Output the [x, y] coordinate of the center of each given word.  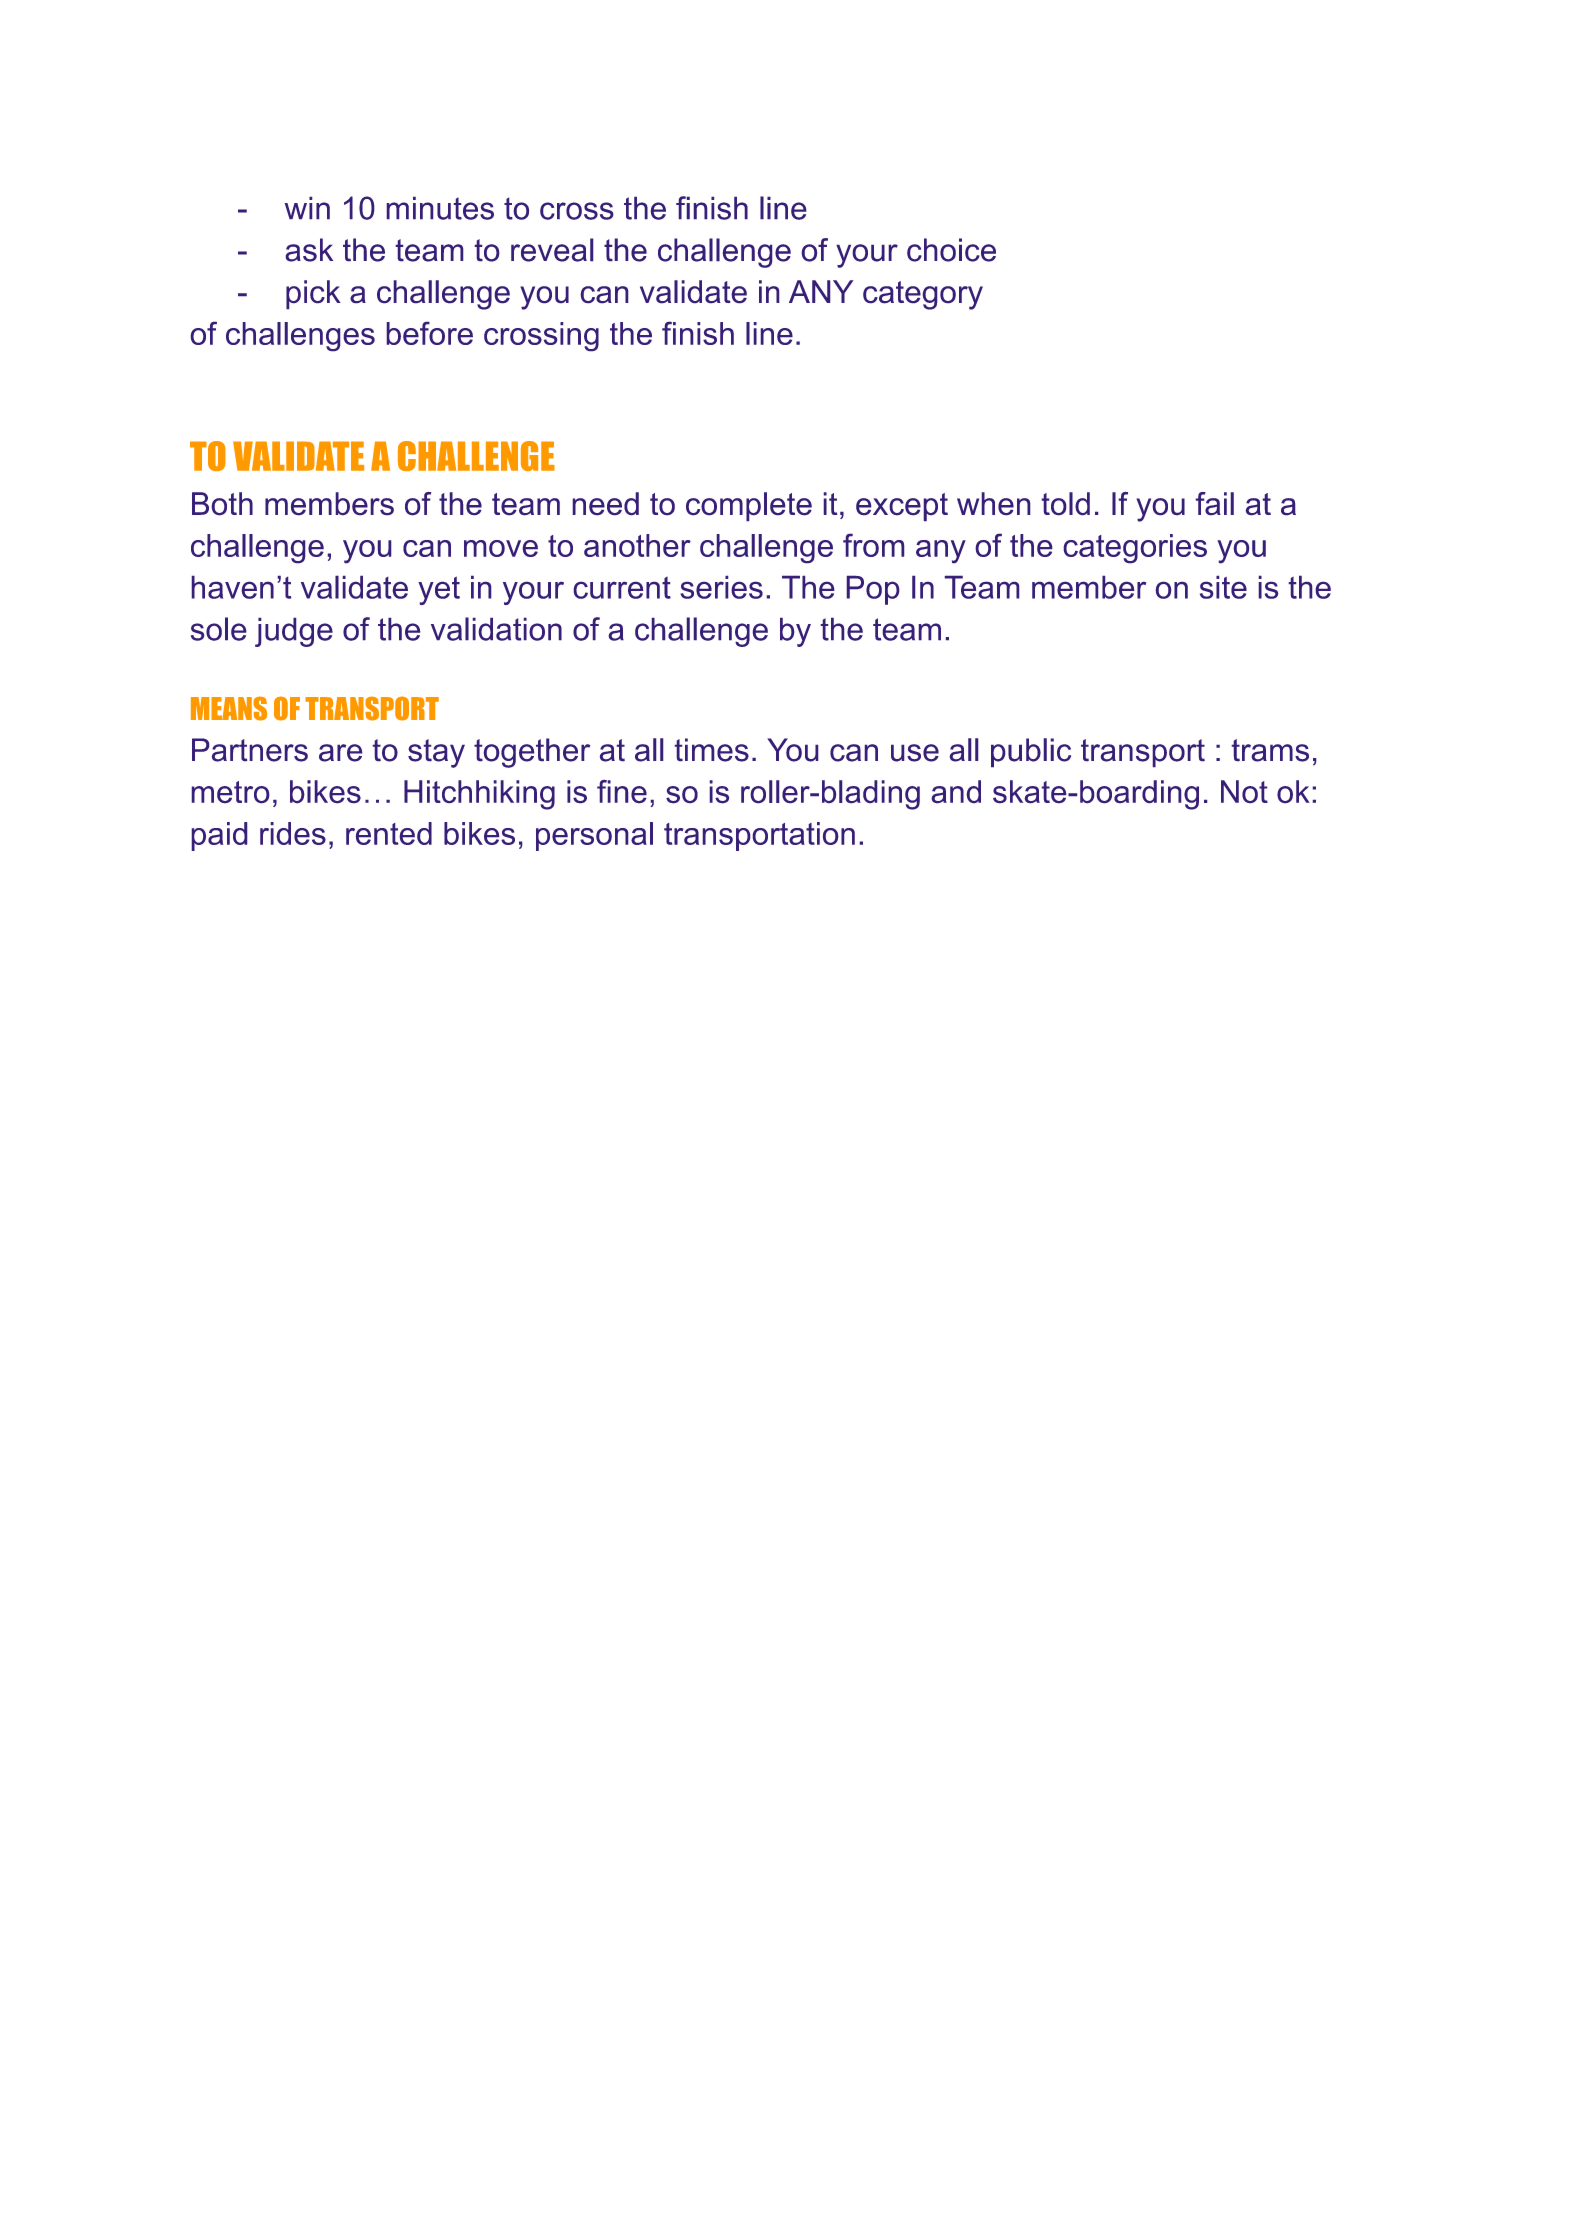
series [721, 587]
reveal [552, 250]
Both [222, 503]
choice [951, 250]
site [1223, 587]
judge [294, 632]
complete [749, 506]
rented [389, 833]
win [307, 208]
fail [1215, 503]
